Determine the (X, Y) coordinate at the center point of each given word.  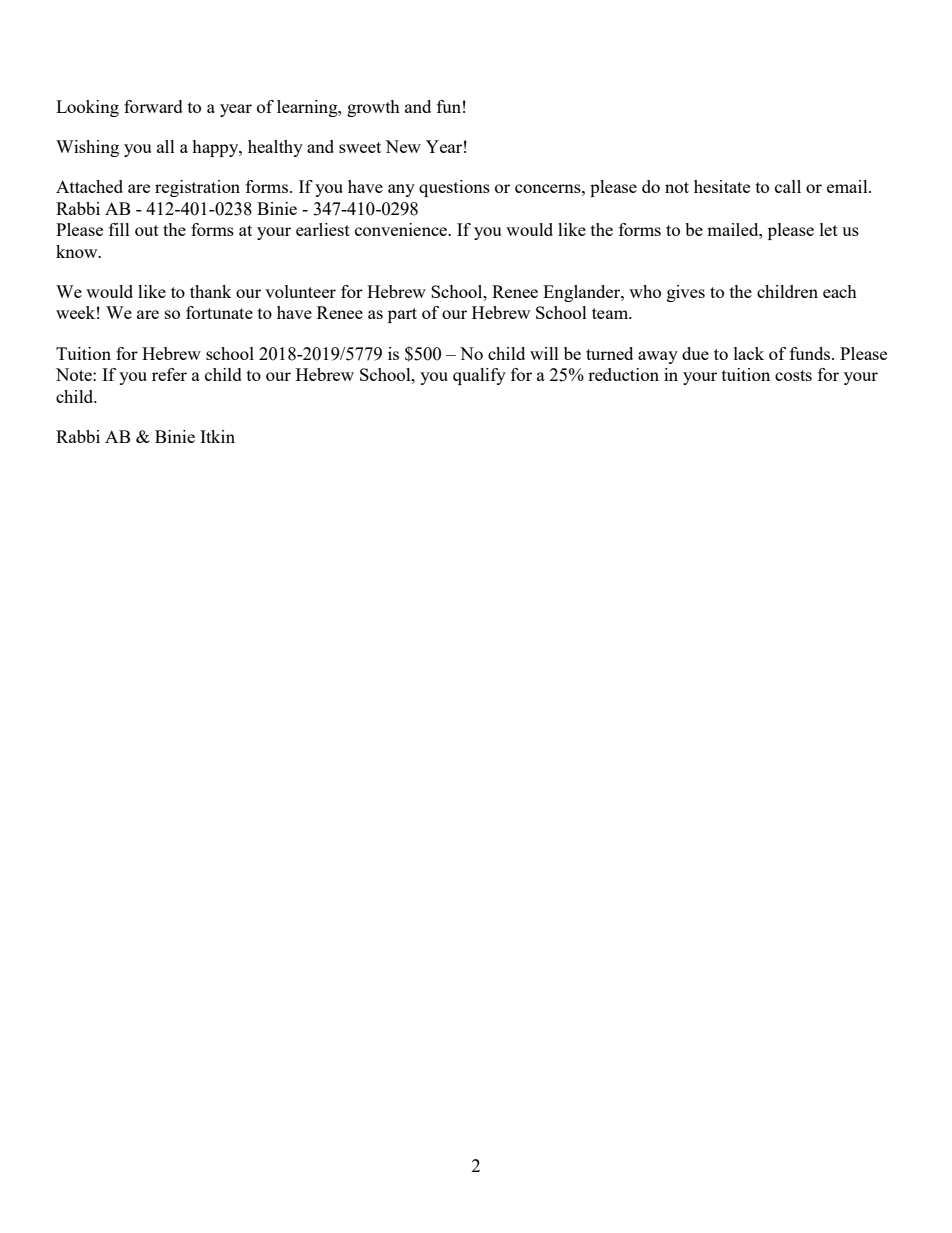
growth (373, 108)
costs (793, 375)
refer (169, 374)
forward (153, 106)
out (147, 230)
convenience (402, 229)
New (403, 146)
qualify (479, 376)
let (829, 229)
